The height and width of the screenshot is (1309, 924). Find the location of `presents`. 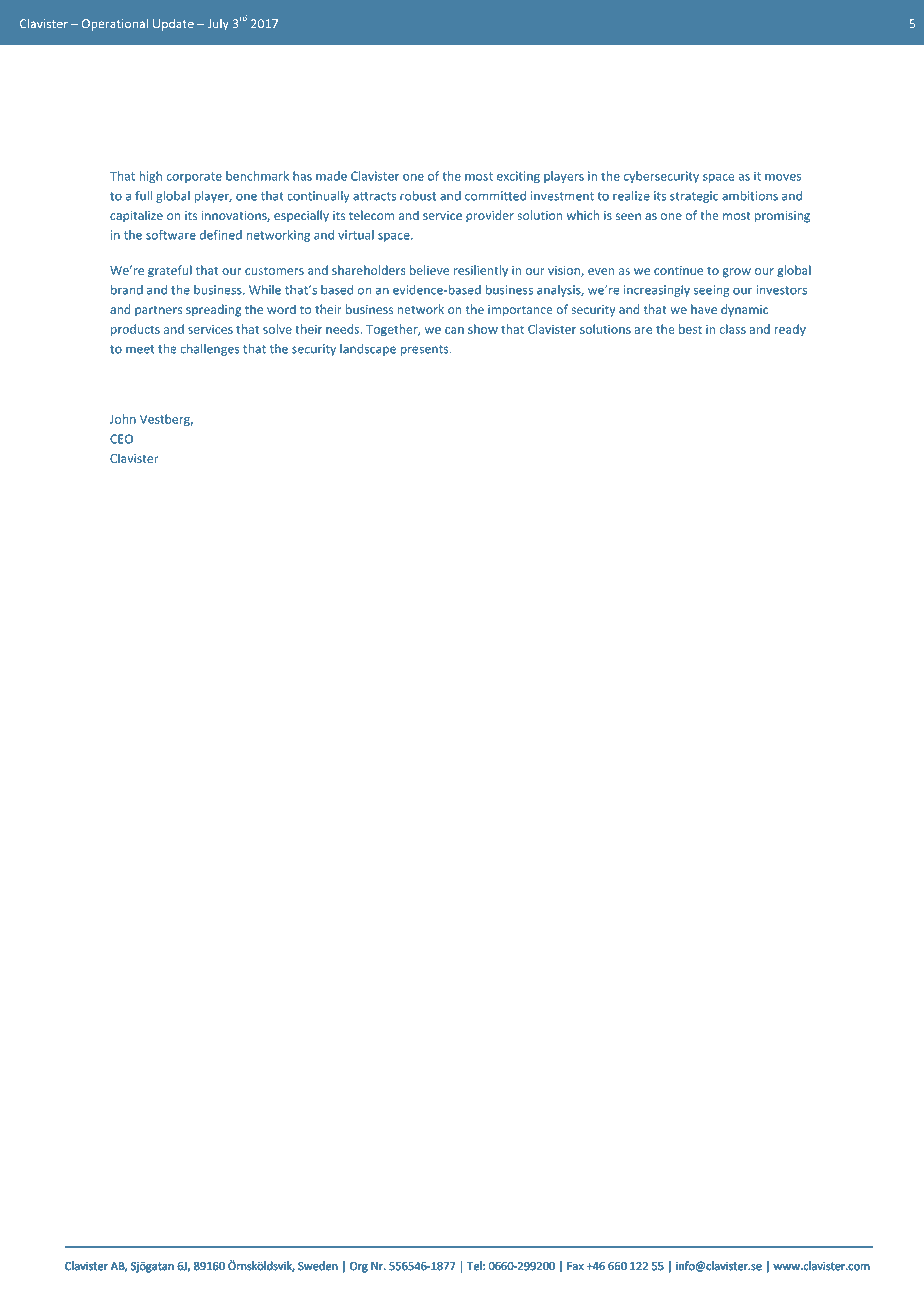

presents is located at coordinates (426, 350).
